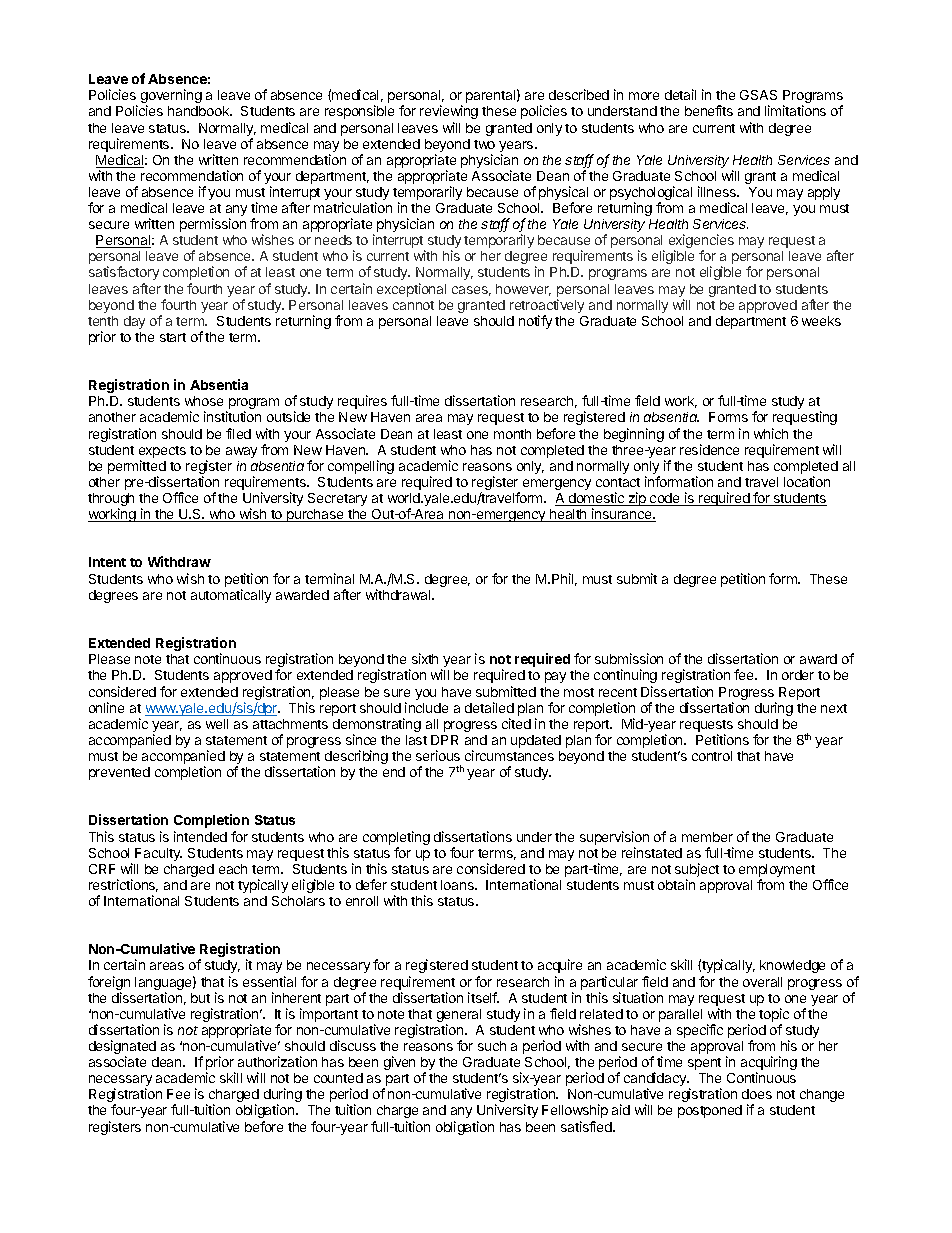 The image size is (952, 1233). I want to click on month, so click(512, 434).
